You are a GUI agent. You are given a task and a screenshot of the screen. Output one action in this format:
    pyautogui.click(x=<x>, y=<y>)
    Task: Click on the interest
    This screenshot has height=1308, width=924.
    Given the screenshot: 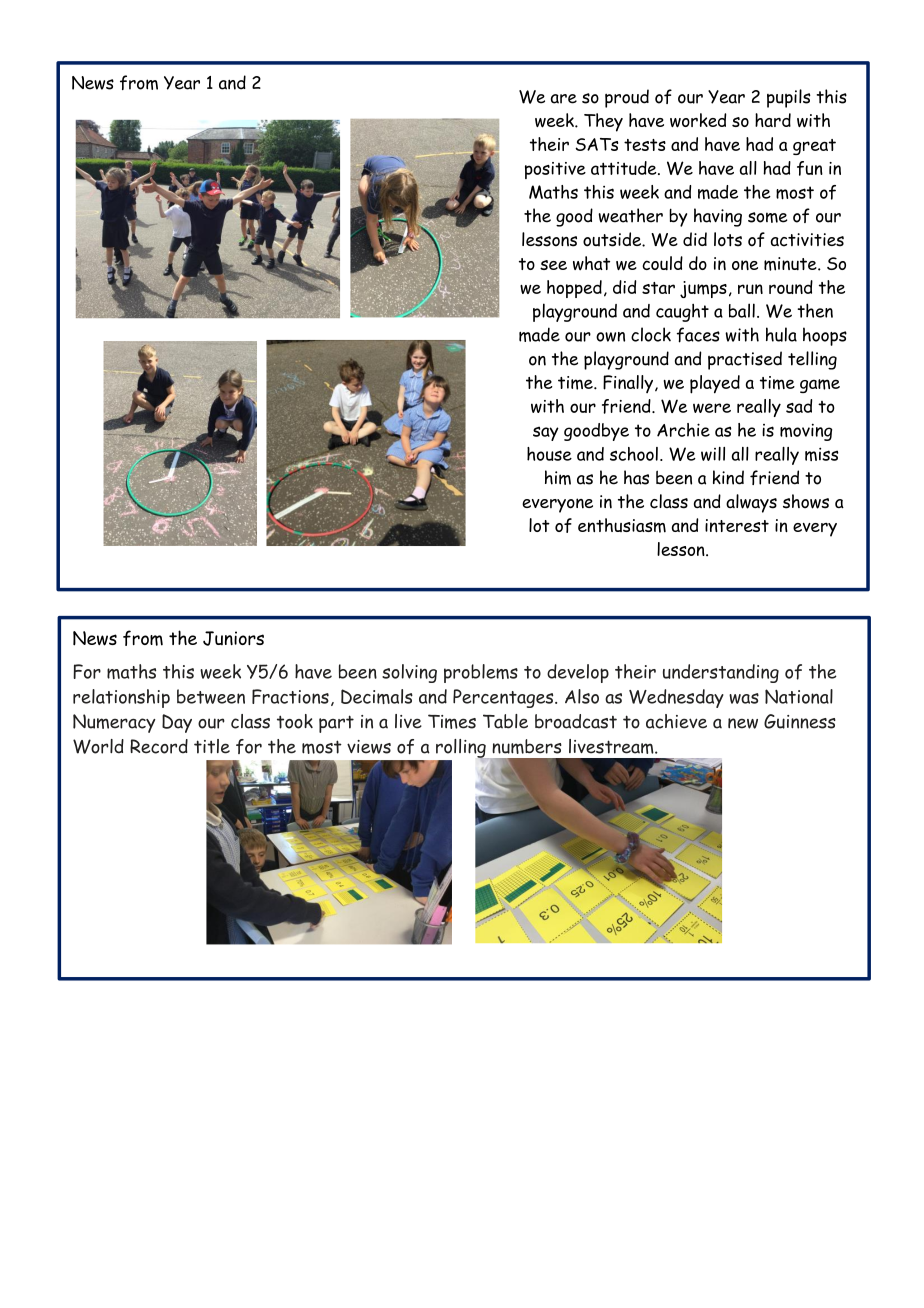 What is the action you would take?
    pyautogui.click(x=737, y=525)
